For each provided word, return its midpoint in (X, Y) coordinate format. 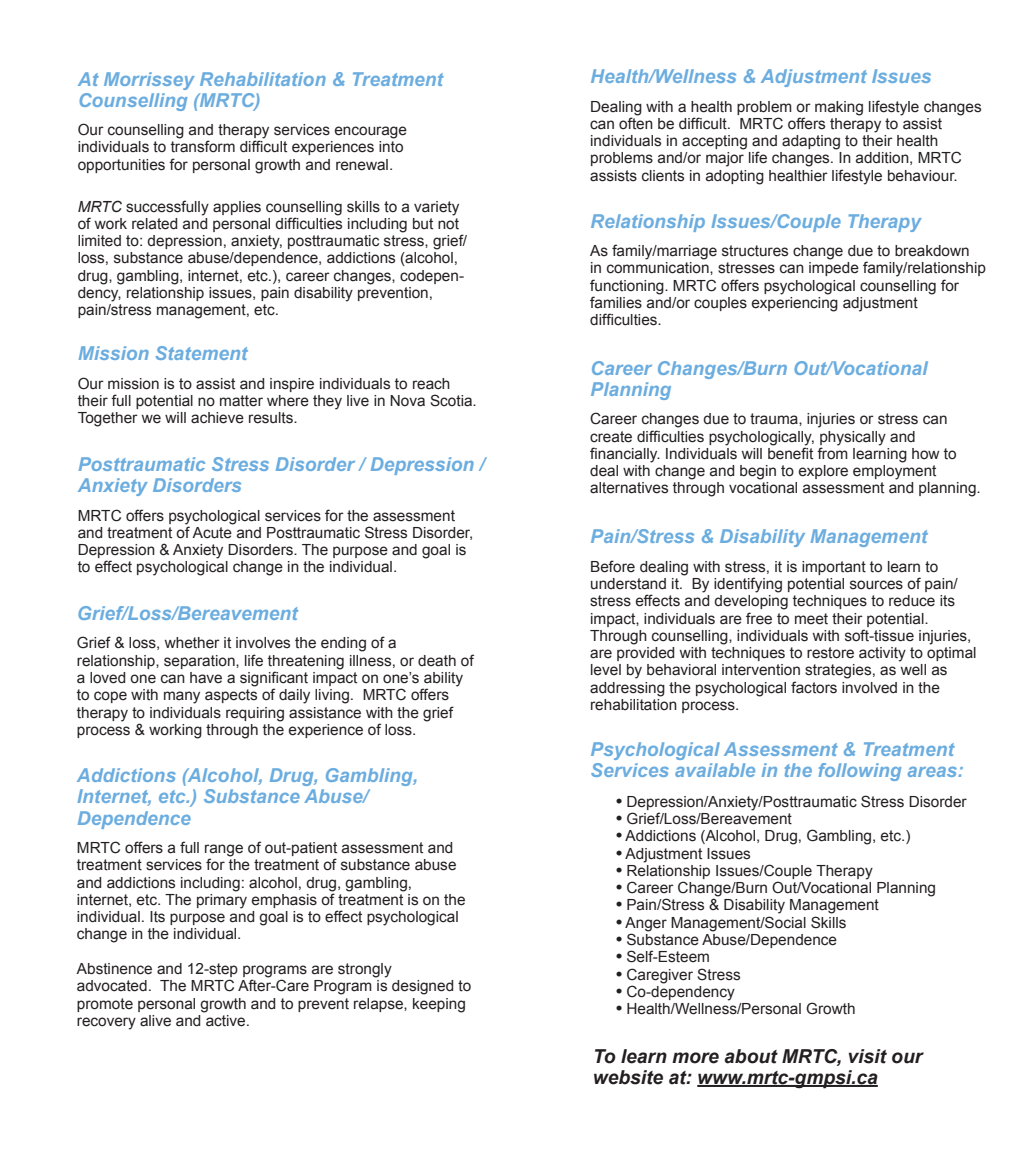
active (226, 1019)
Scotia (452, 400)
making (839, 108)
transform (203, 145)
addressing (627, 689)
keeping (439, 1005)
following (859, 772)
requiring (255, 714)
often (636, 122)
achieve (217, 418)
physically (853, 438)
